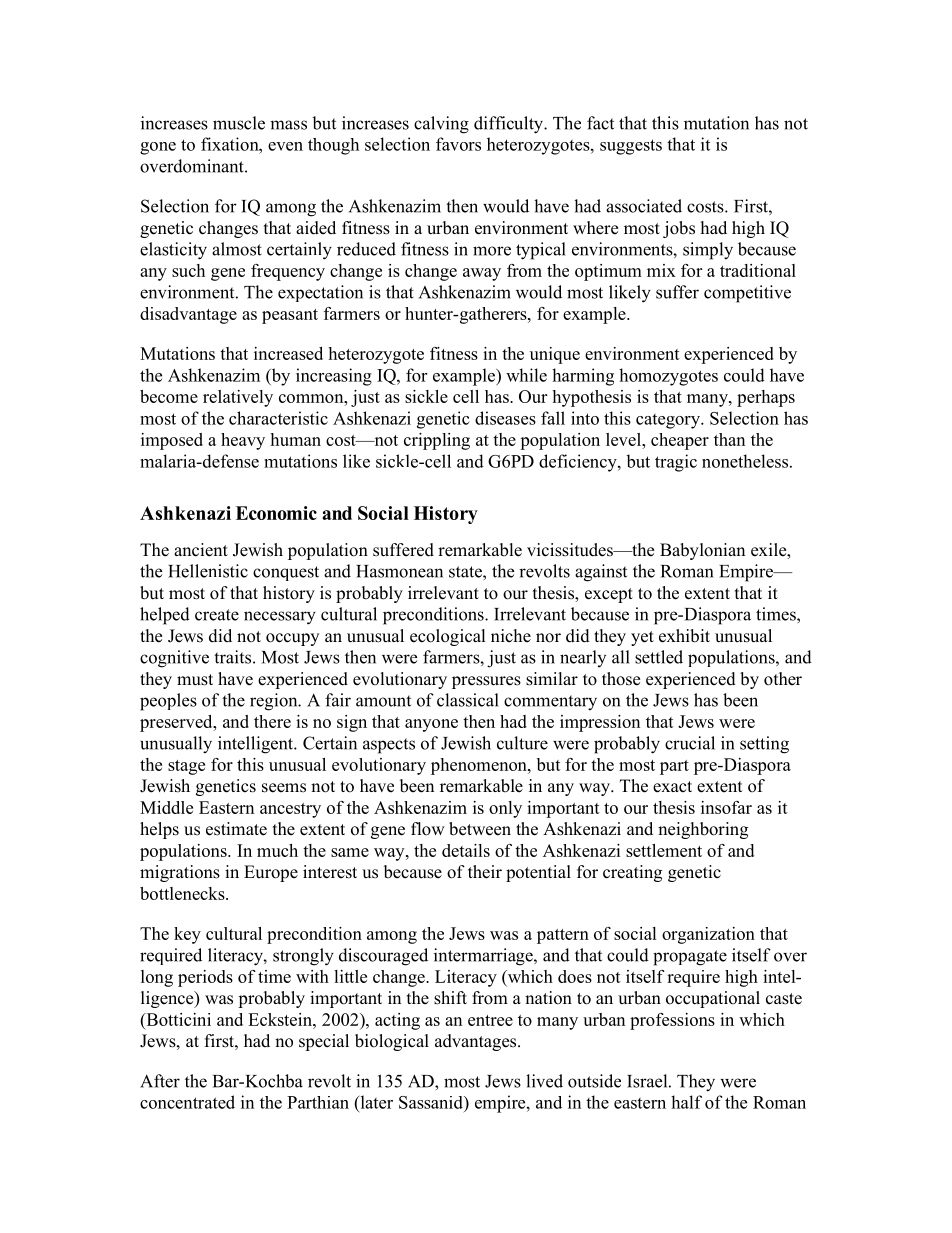 This image has height=1233, width=952. Describe the element at coordinates (187, 1102) in the image. I see `concentrated` at that location.
